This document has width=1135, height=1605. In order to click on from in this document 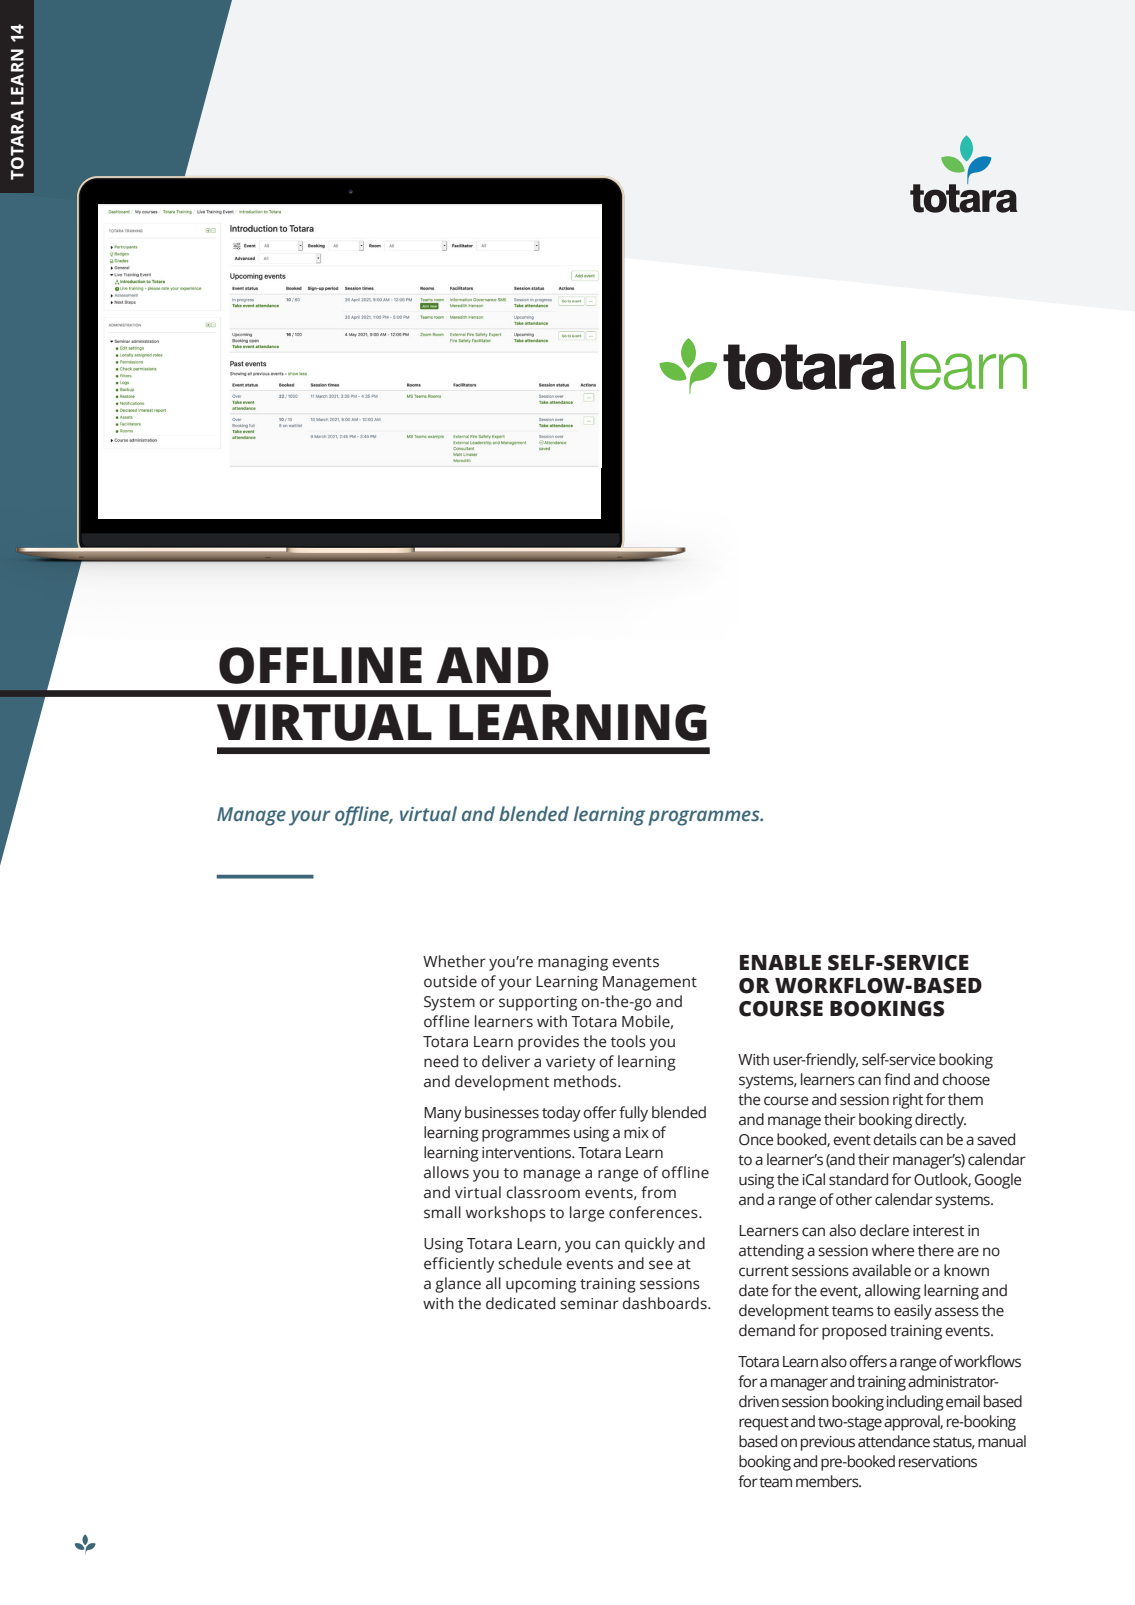, I will do `click(658, 1192)`.
